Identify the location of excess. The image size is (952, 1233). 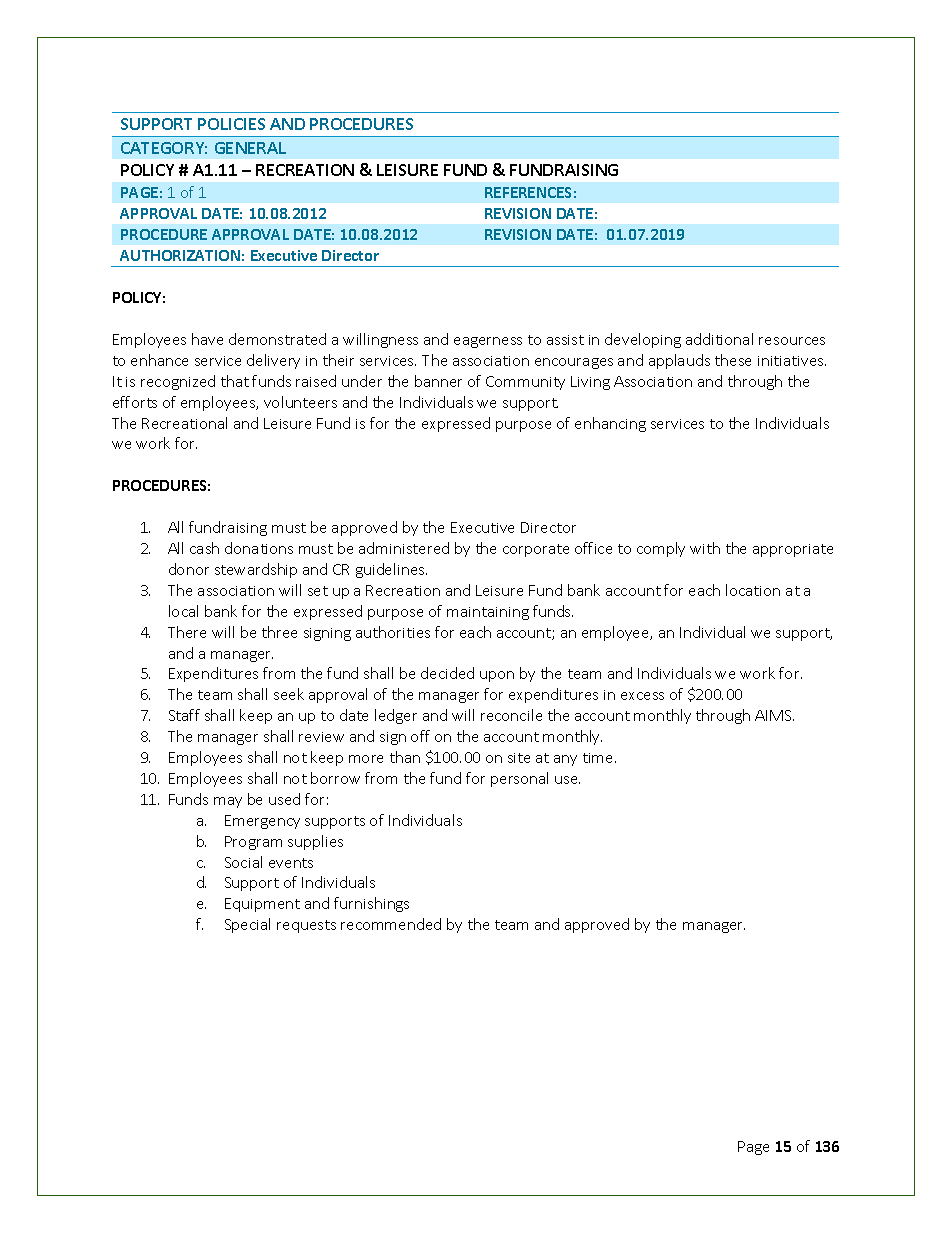
(642, 696).
